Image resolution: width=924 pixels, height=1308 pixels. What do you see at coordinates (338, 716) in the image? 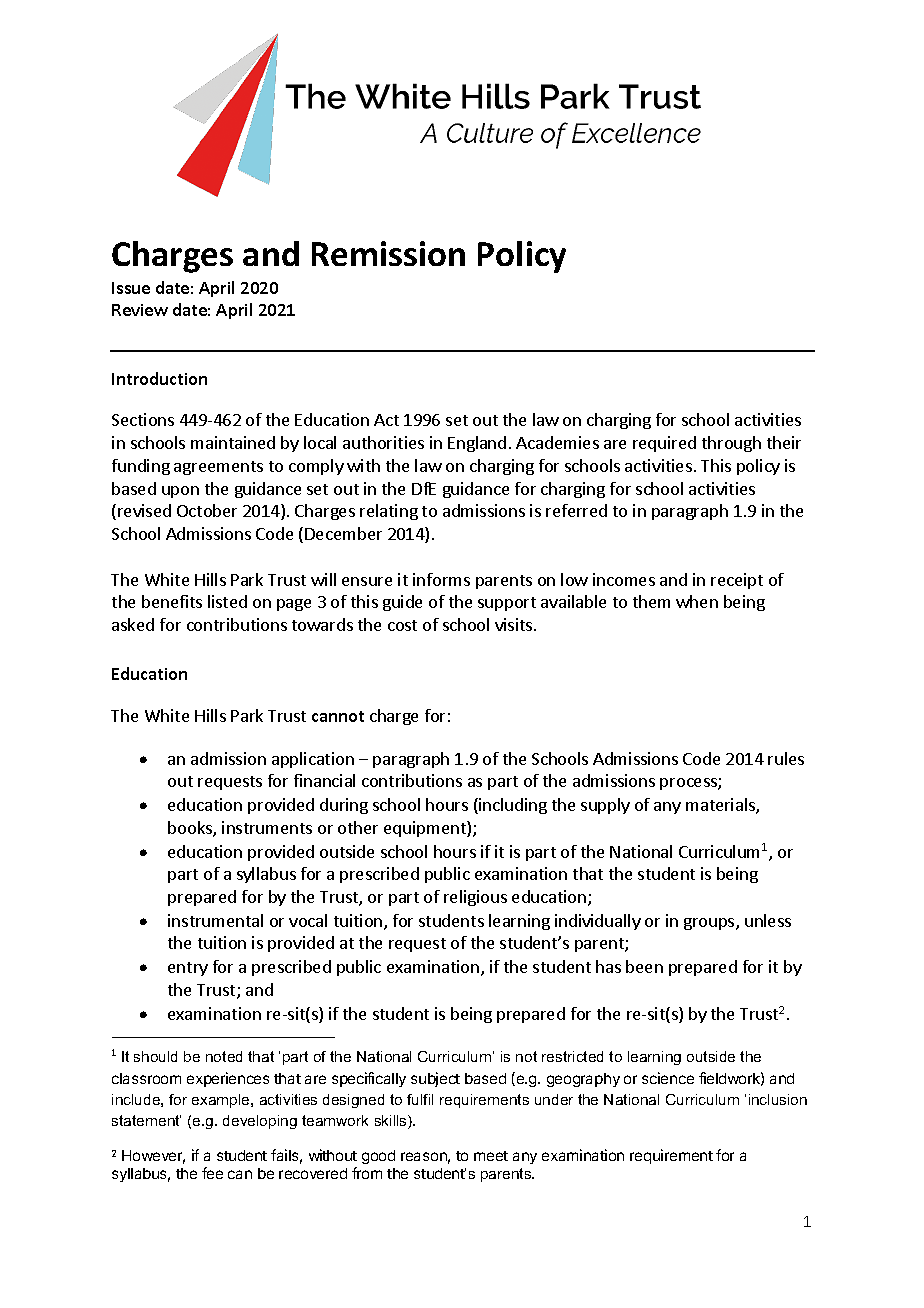
I see `cannot` at bounding box center [338, 716].
